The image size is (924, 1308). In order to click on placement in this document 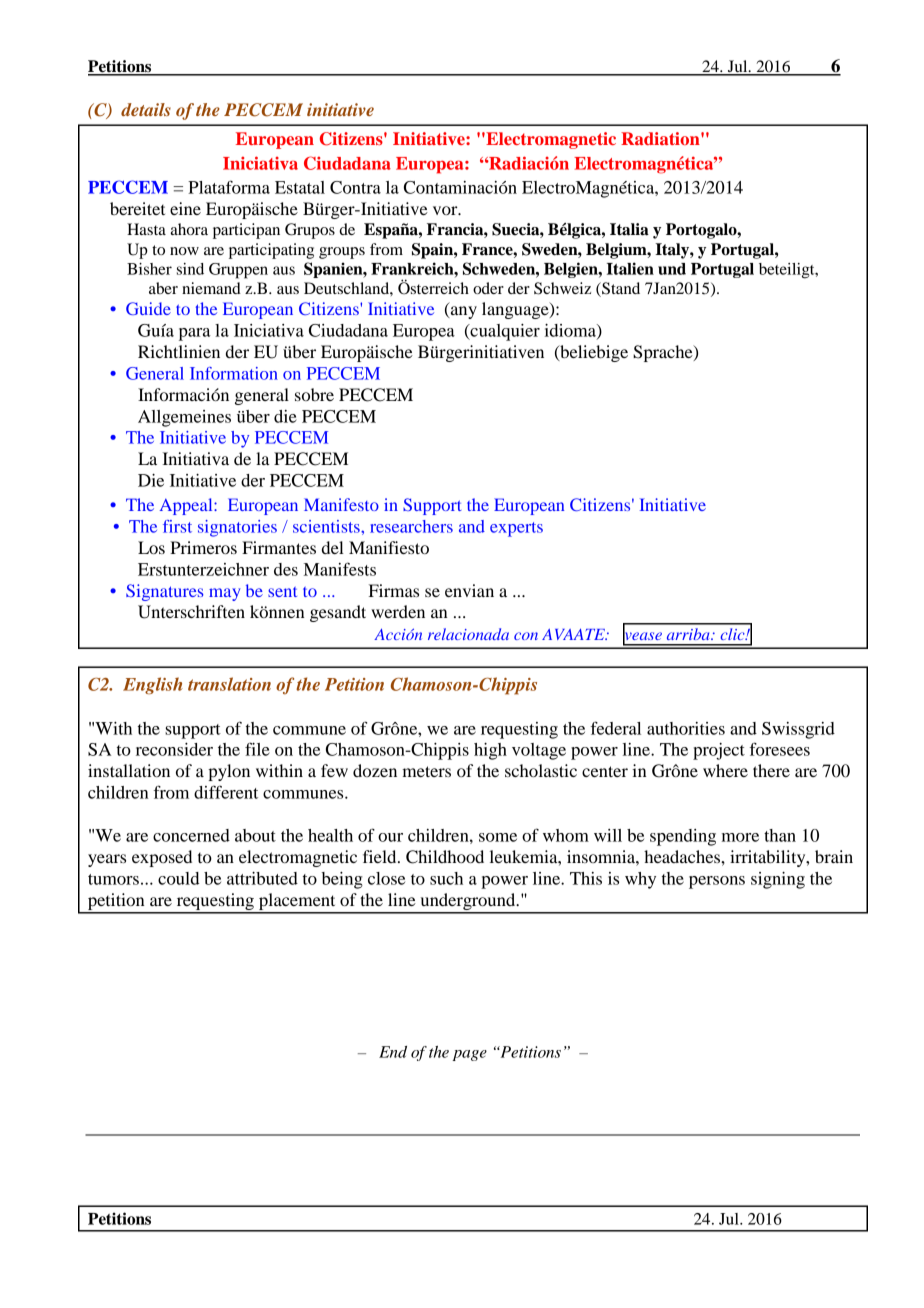, I will do `click(297, 903)`.
